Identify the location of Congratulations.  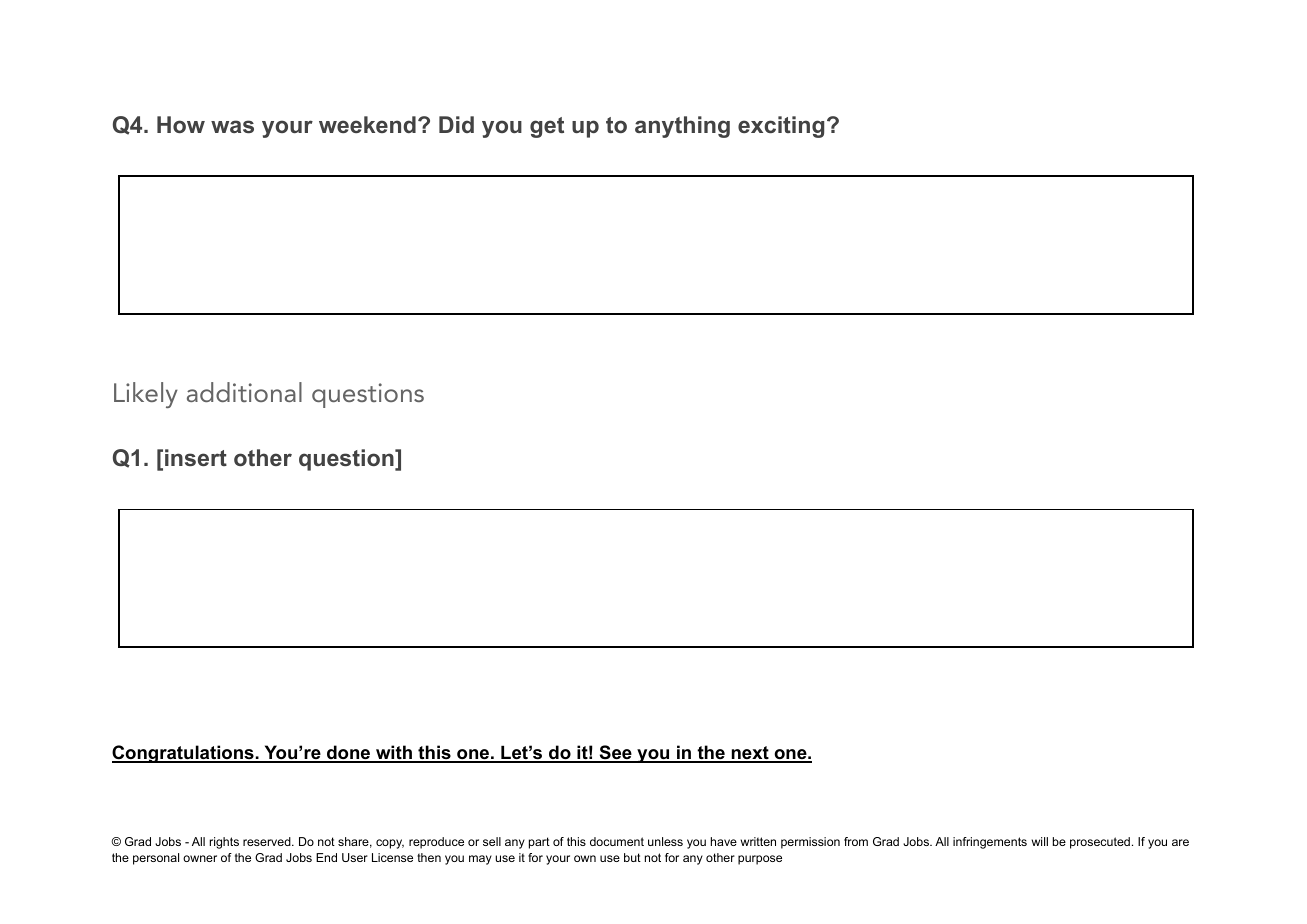
(184, 754).
